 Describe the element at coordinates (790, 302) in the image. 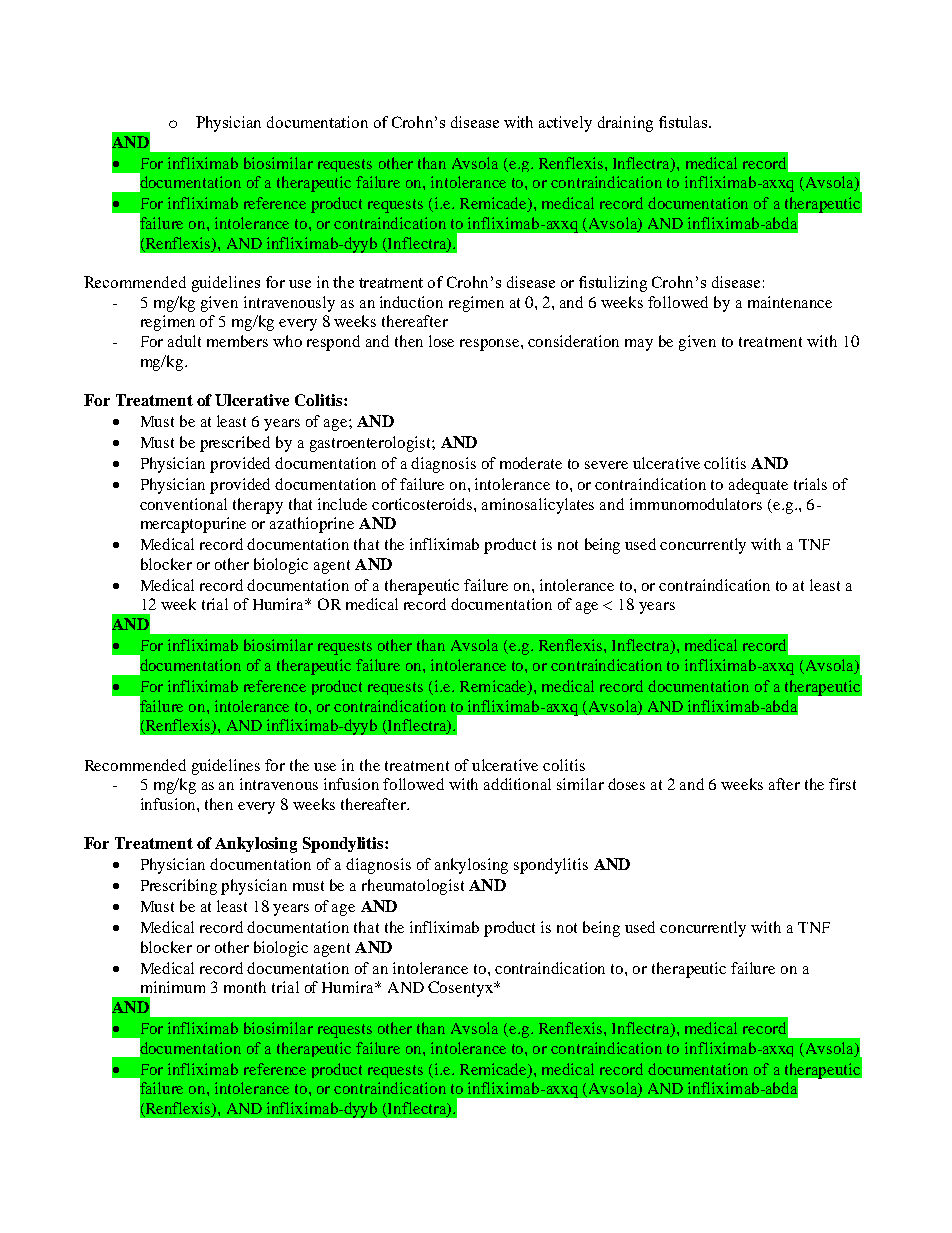

I see `maintenance` at that location.
